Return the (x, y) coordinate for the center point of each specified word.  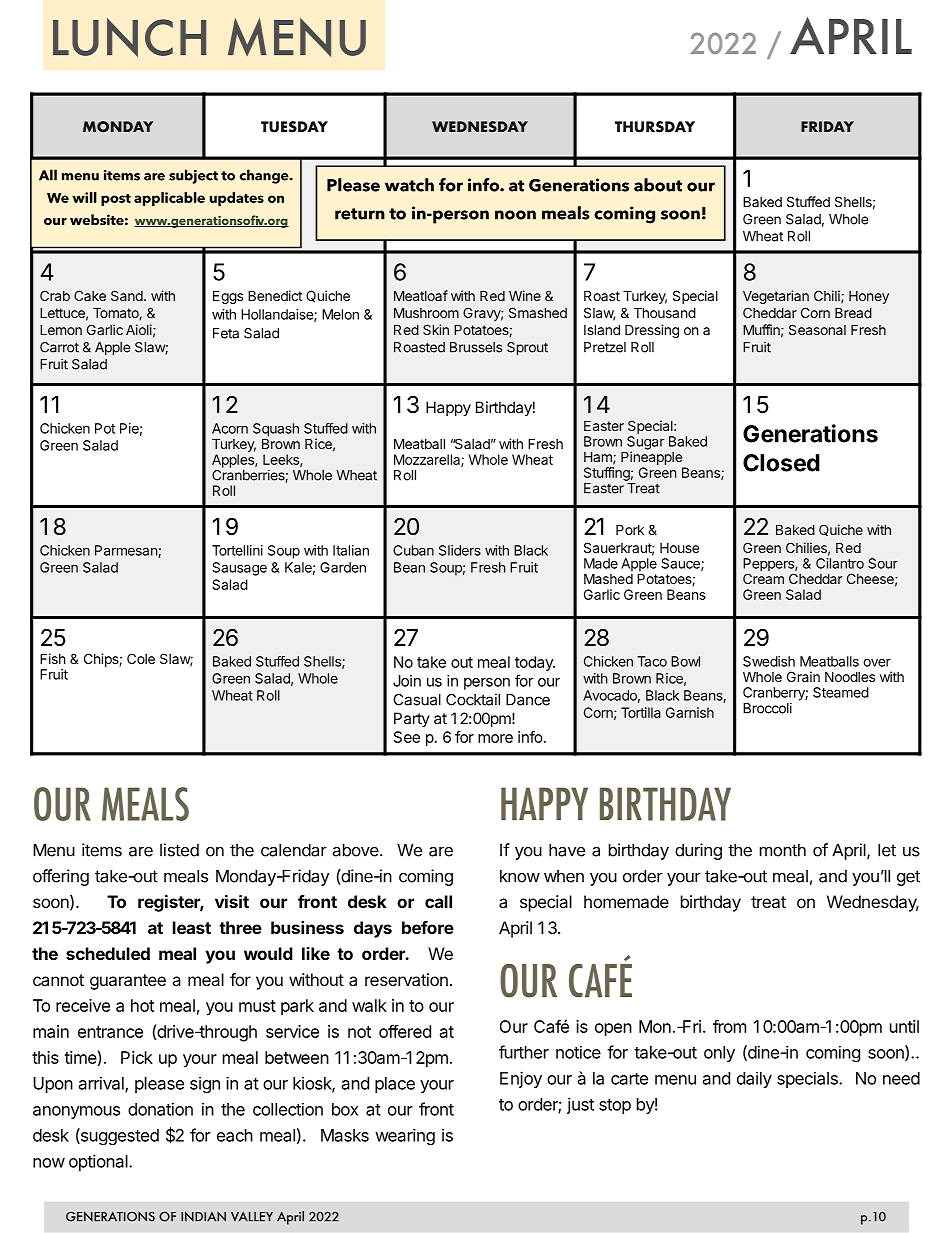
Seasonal (817, 329)
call (438, 901)
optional (99, 1162)
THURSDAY (655, 127)
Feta (226, 333)
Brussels (476, 347)
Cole (141, 658)
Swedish (769, 661)
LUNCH (129, 37)
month (783, 850)
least (192, 927)
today (535, 663)
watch (409, 185)
